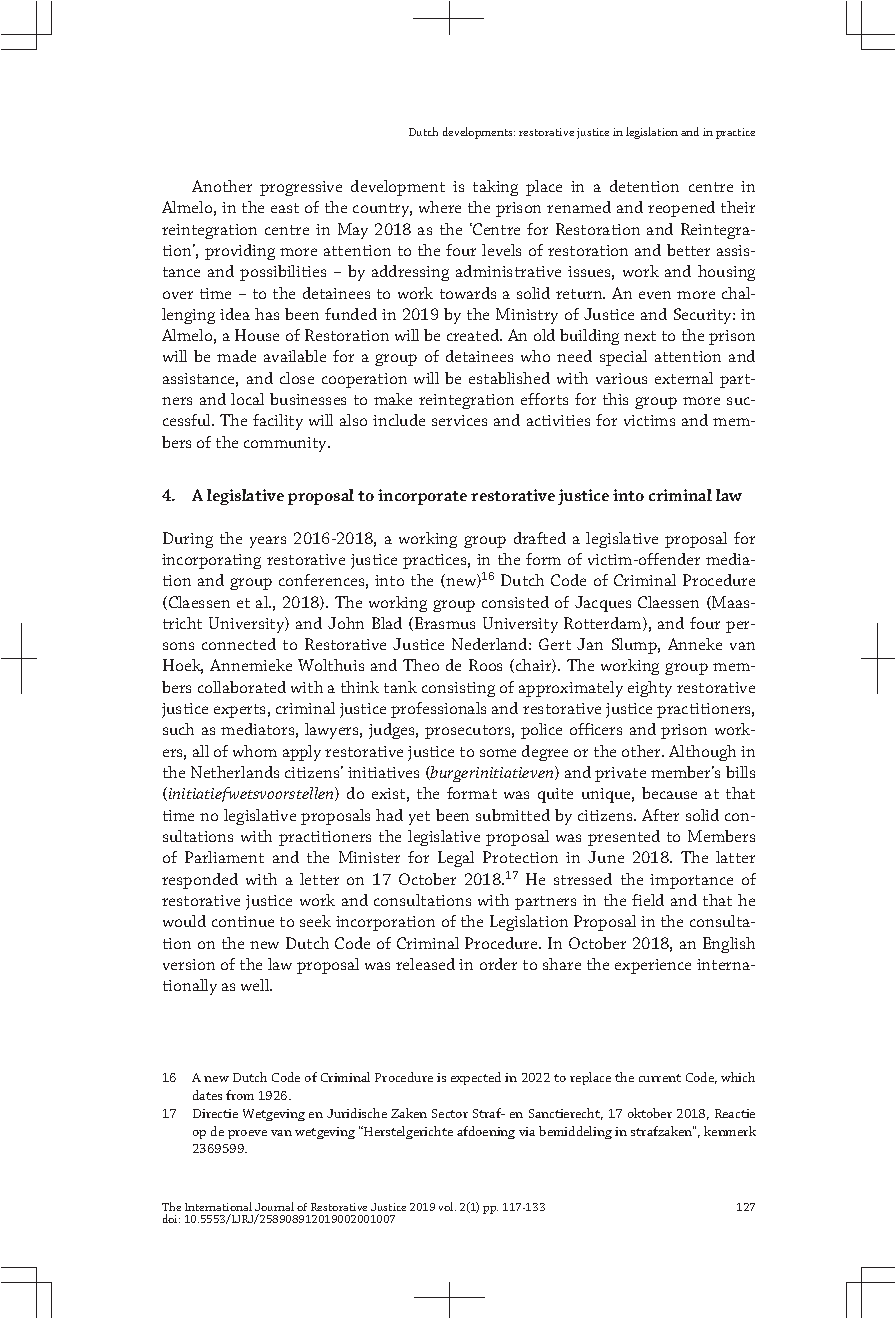  I want to click on consisting, so click(458, 689).
